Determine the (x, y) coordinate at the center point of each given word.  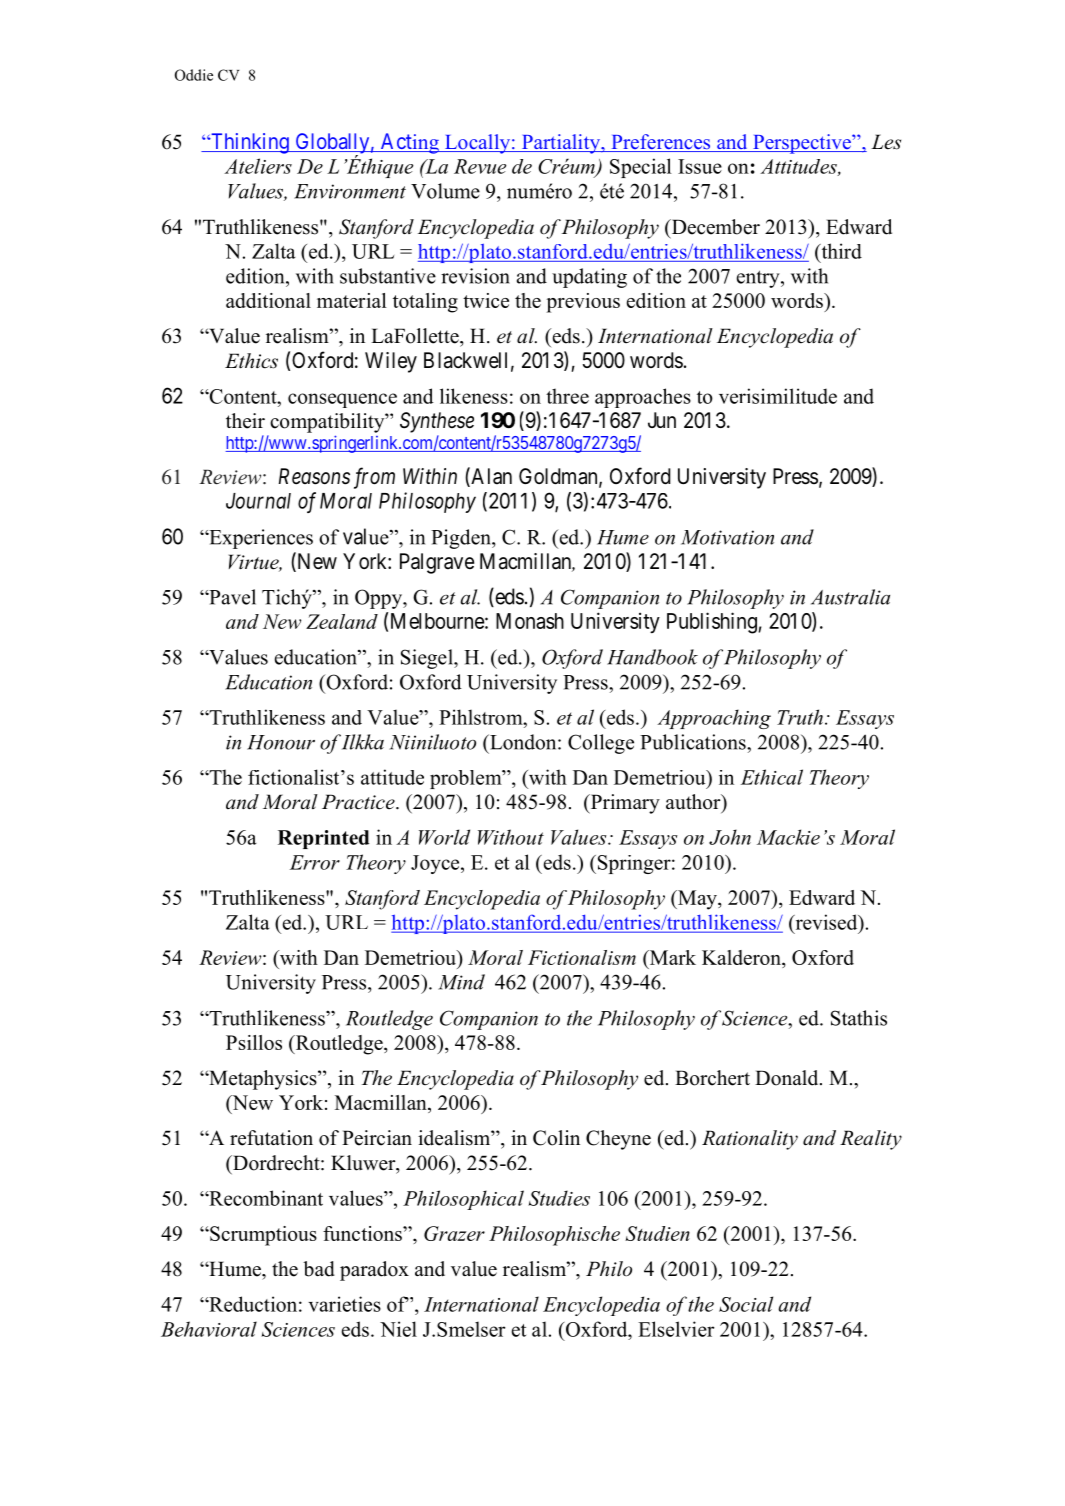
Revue (480, 166)
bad (319, 1269)
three (567, 396)
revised (826, 922)
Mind (461, 982)
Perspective (802, 144)
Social (746, 1304)
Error (315, 862)
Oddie (194, 75)
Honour (281, 742)
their (245, 421)
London (523, 742)
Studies (559, 1198)
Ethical (772, 777)
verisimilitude (778, 396)
